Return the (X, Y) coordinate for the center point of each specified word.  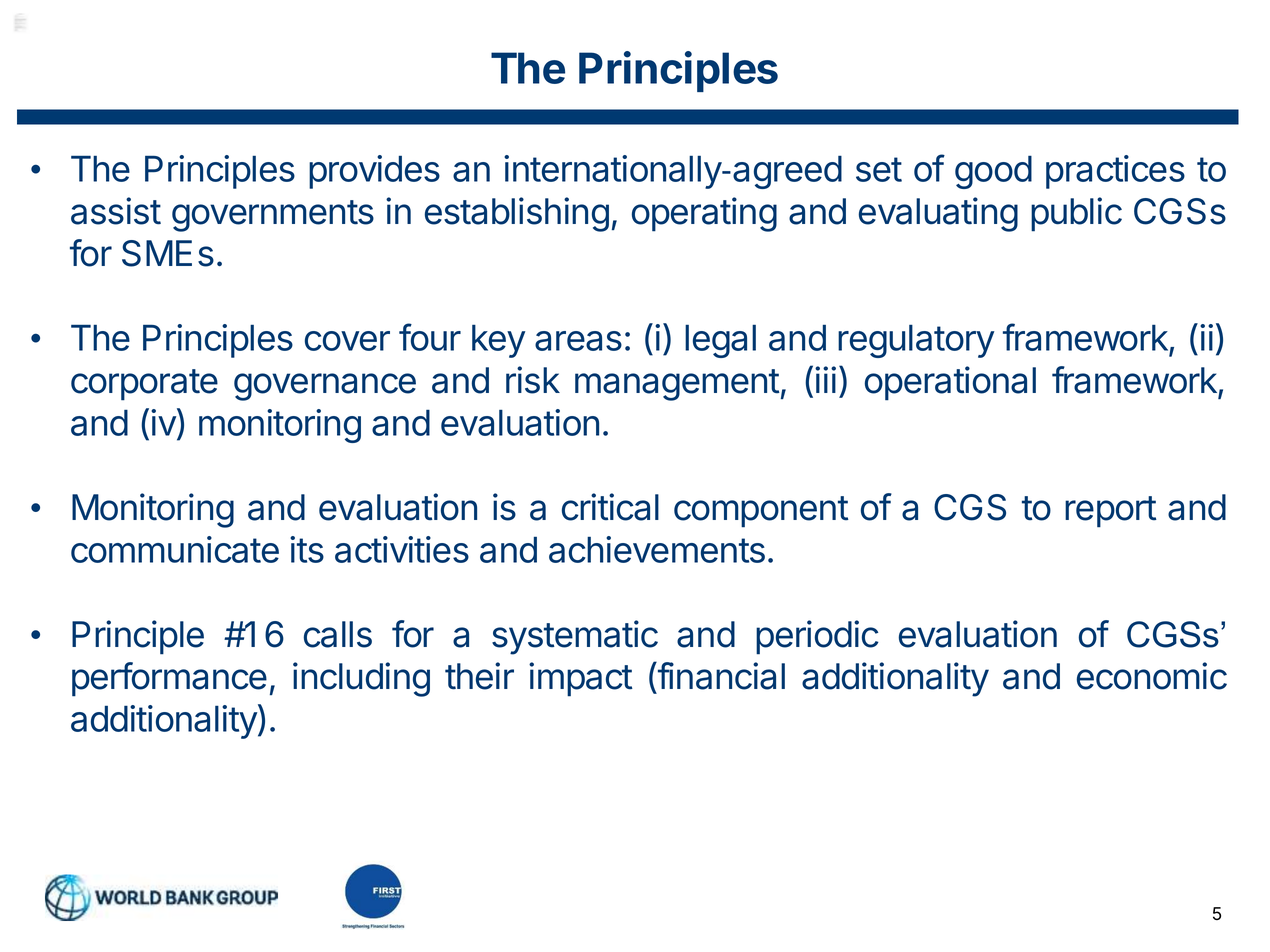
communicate (175, 549)
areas (578, 341)
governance (325, 387)
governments (273, 216)
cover (347, 341)
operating (704, 214)
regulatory (916, 341)
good (993, 172)
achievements (657, 549)
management (677, 385)
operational (950, 383)
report (1111, 512)
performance (169, 679)
